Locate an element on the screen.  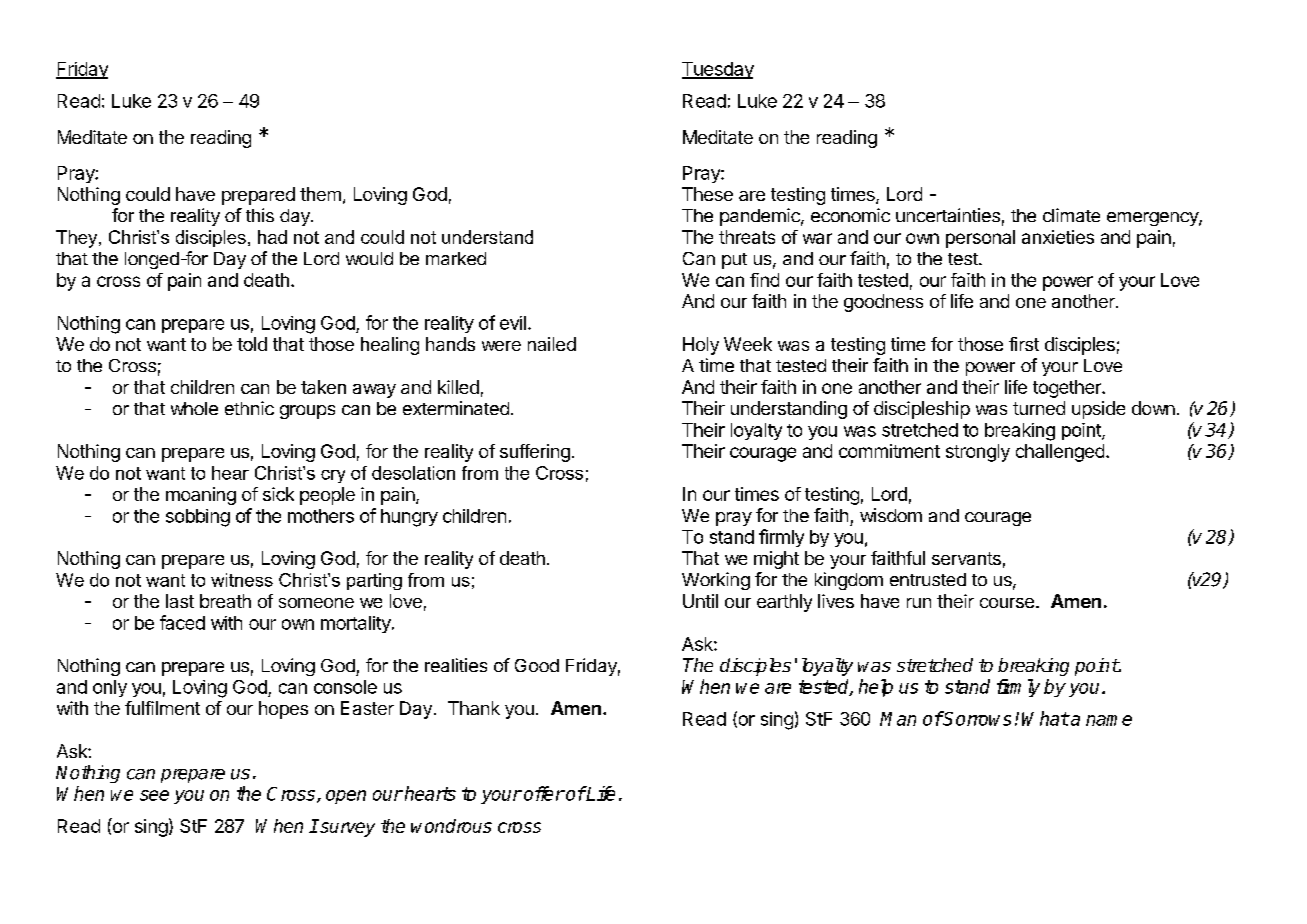
first is located at coordinates (1024, 344).
